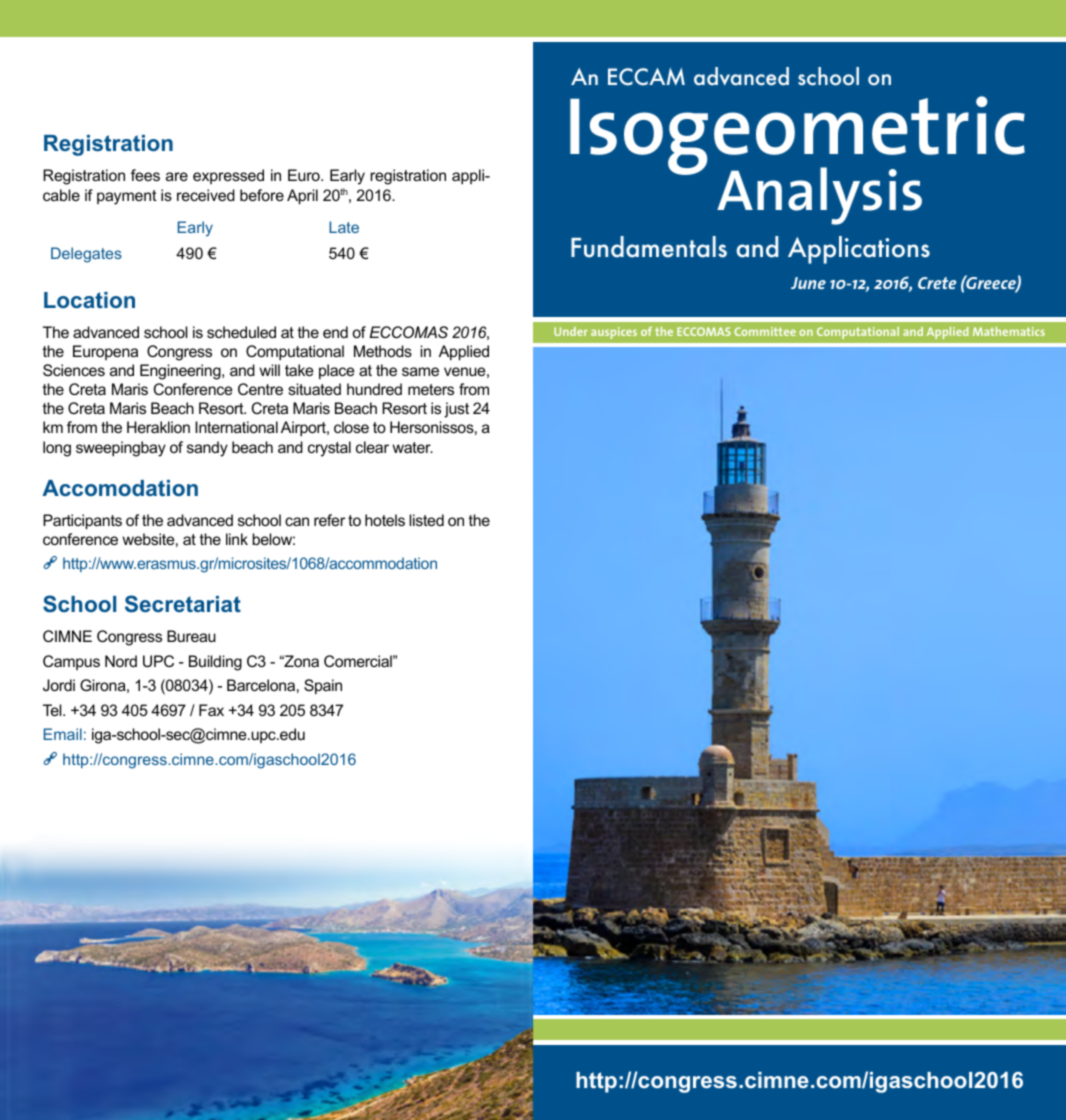 The width and height of the document is (1066, 1120). Describe the element at coordinates (206, 195) in the document. I see `received` at that location.
